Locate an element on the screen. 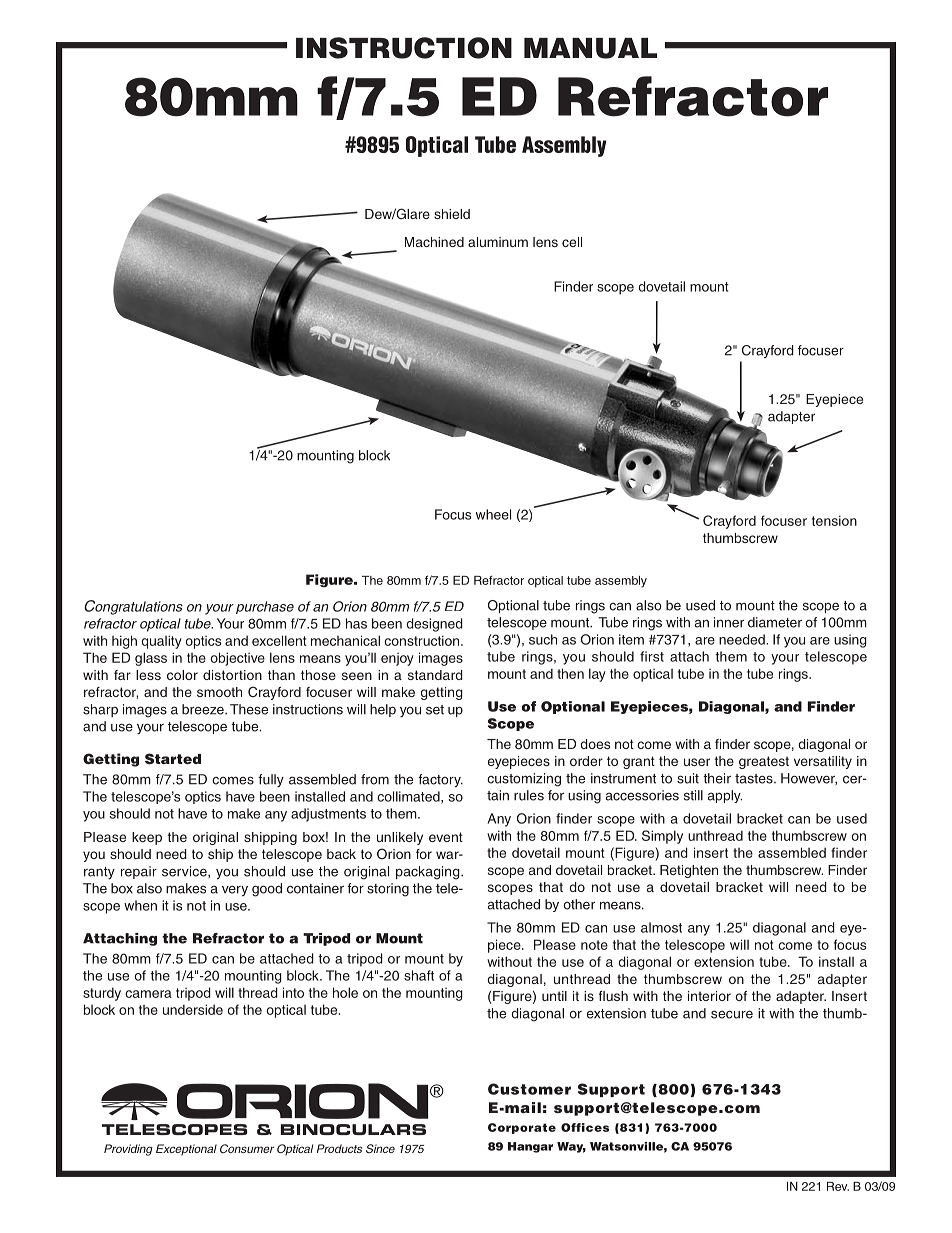 Image resolution: width=952 pixels, height=1233 pixels. Machined is located at coordinates (434, 242).
